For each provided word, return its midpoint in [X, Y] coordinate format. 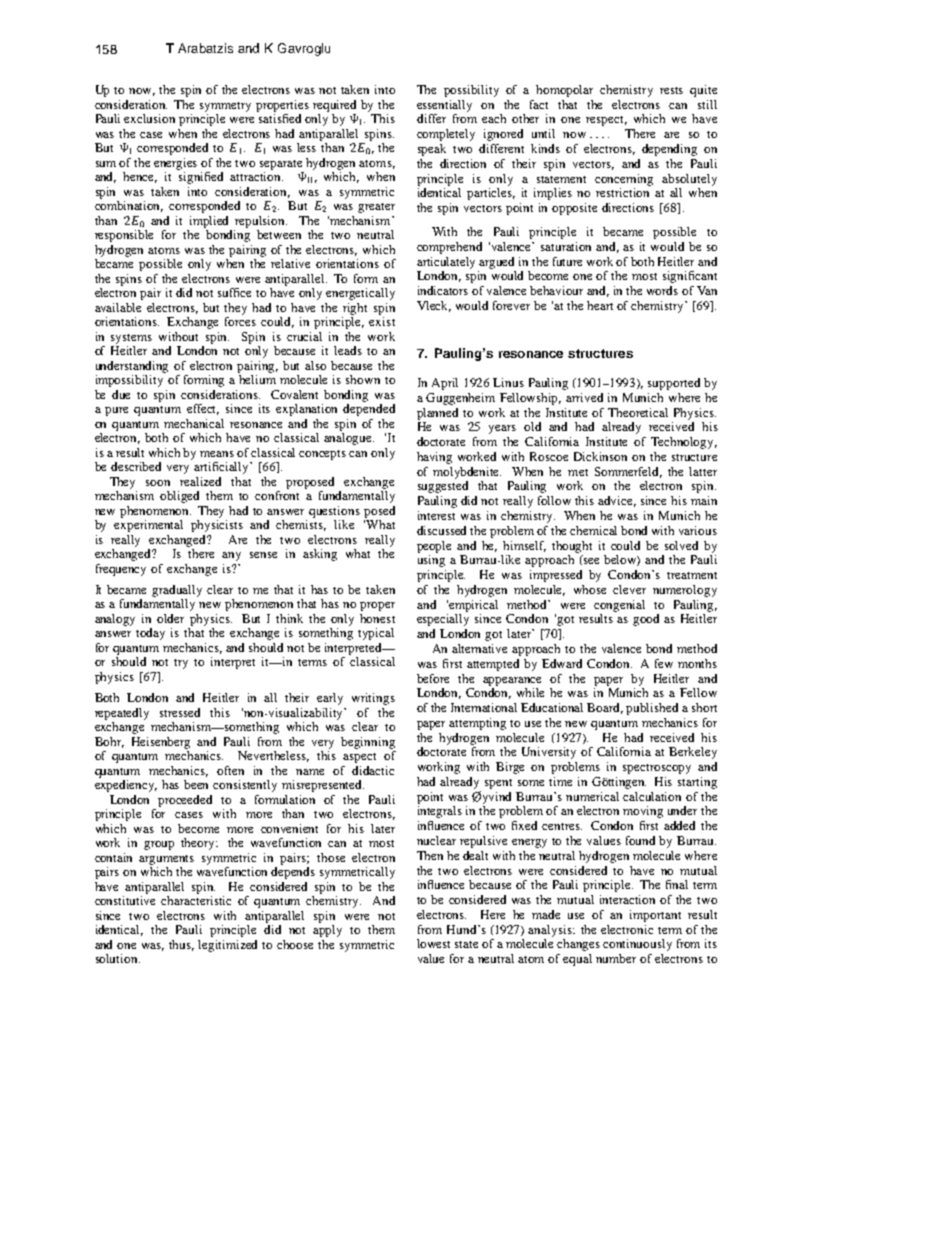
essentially [444, 106]
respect [606, 121]
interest [436, 515]
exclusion [149, 118]
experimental [148, 526]
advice [617, 501]
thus [181, 945]
